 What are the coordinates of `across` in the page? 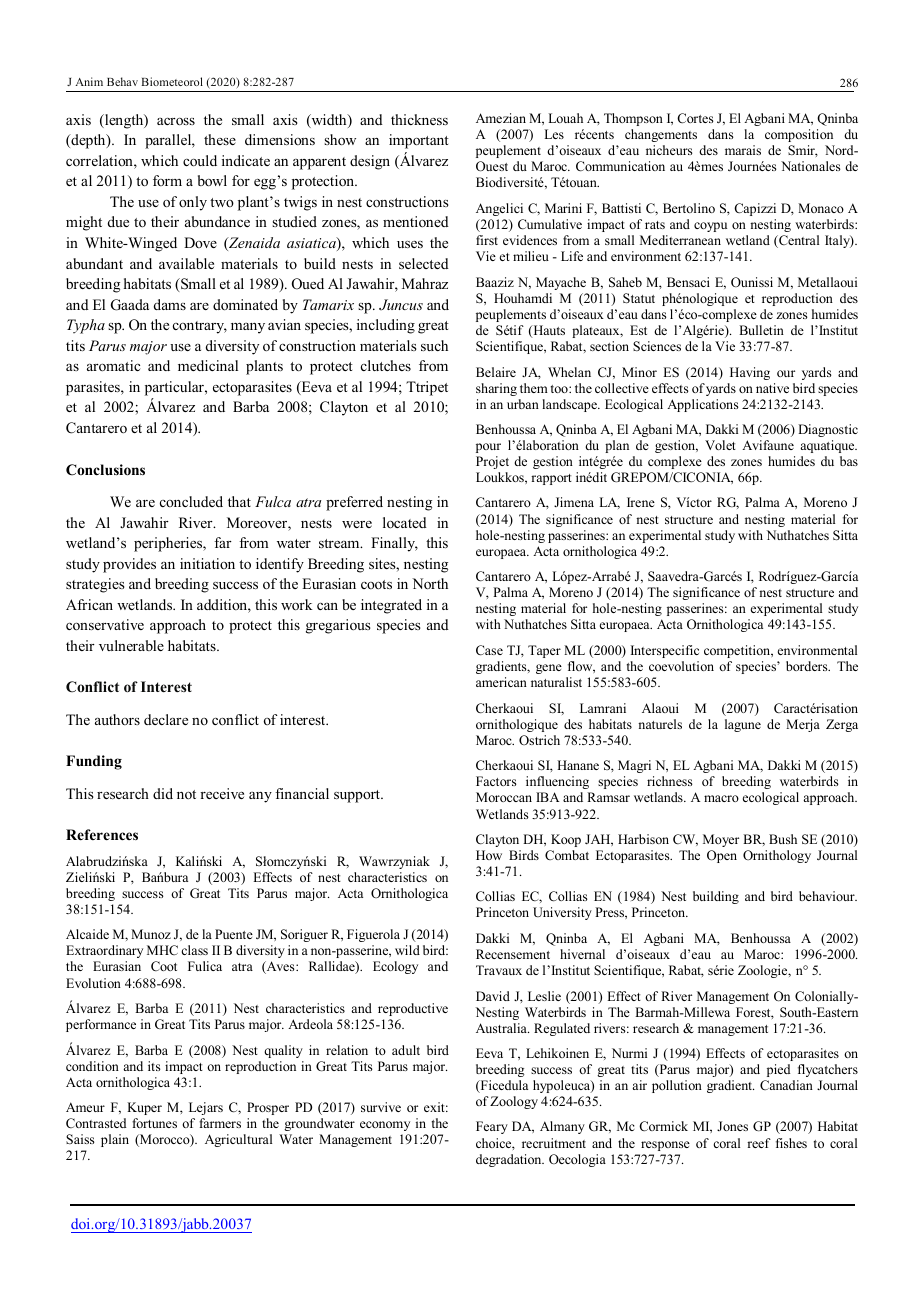 It's located at (176, 121).
